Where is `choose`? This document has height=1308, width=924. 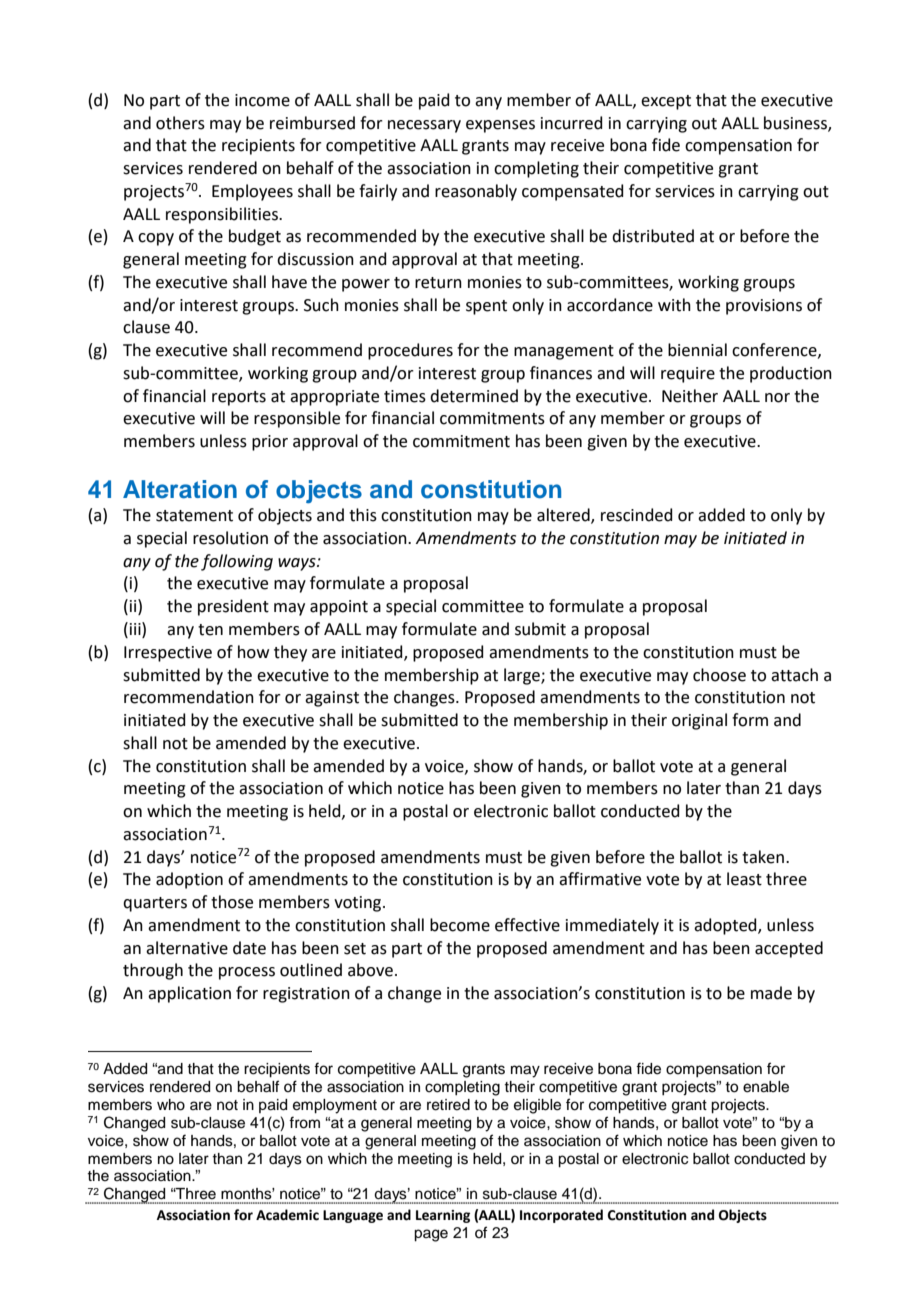 choose is located at coordinates (719, 675).
